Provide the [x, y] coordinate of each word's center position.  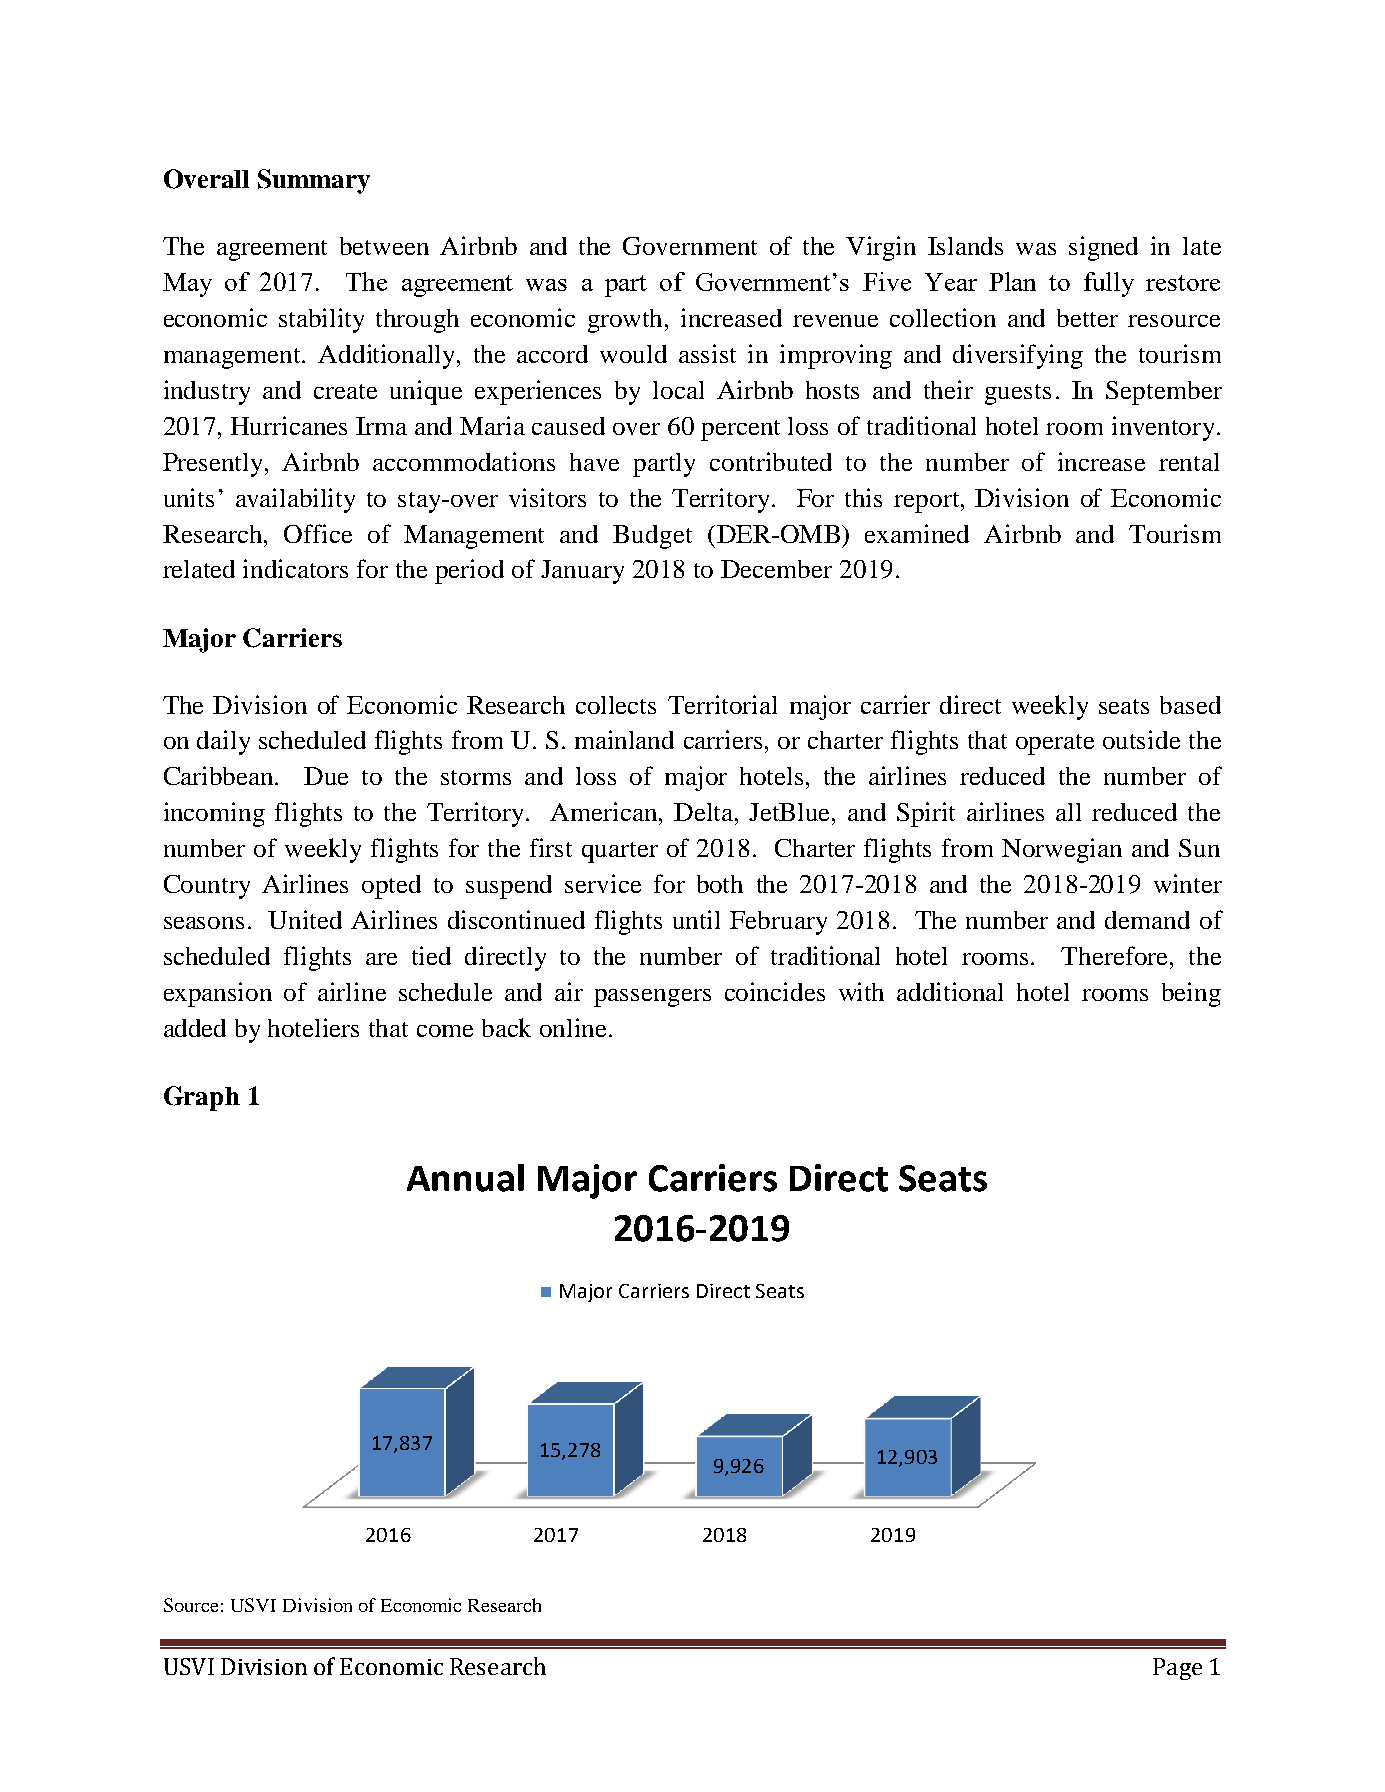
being [1191, 994]
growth [627, 321]
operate [1055, 744]
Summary [314, 181]
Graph [202, 1098]
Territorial [722, 704]
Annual [465, 1178]
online [575, 1027]
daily [223, 742]
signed [1103, 248]
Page [1177, 1669]
